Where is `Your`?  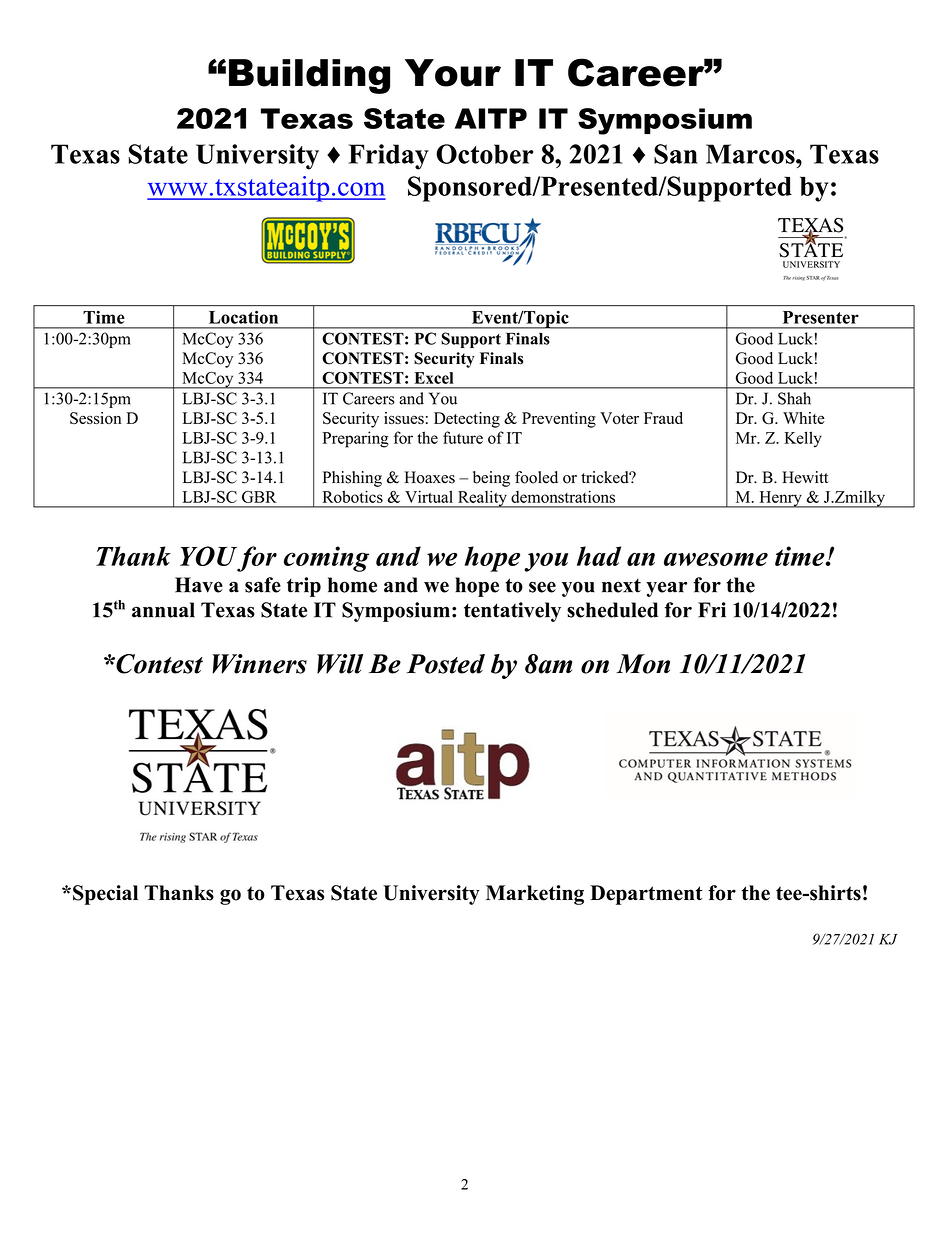
Your is located at coordinates (453, 73).
